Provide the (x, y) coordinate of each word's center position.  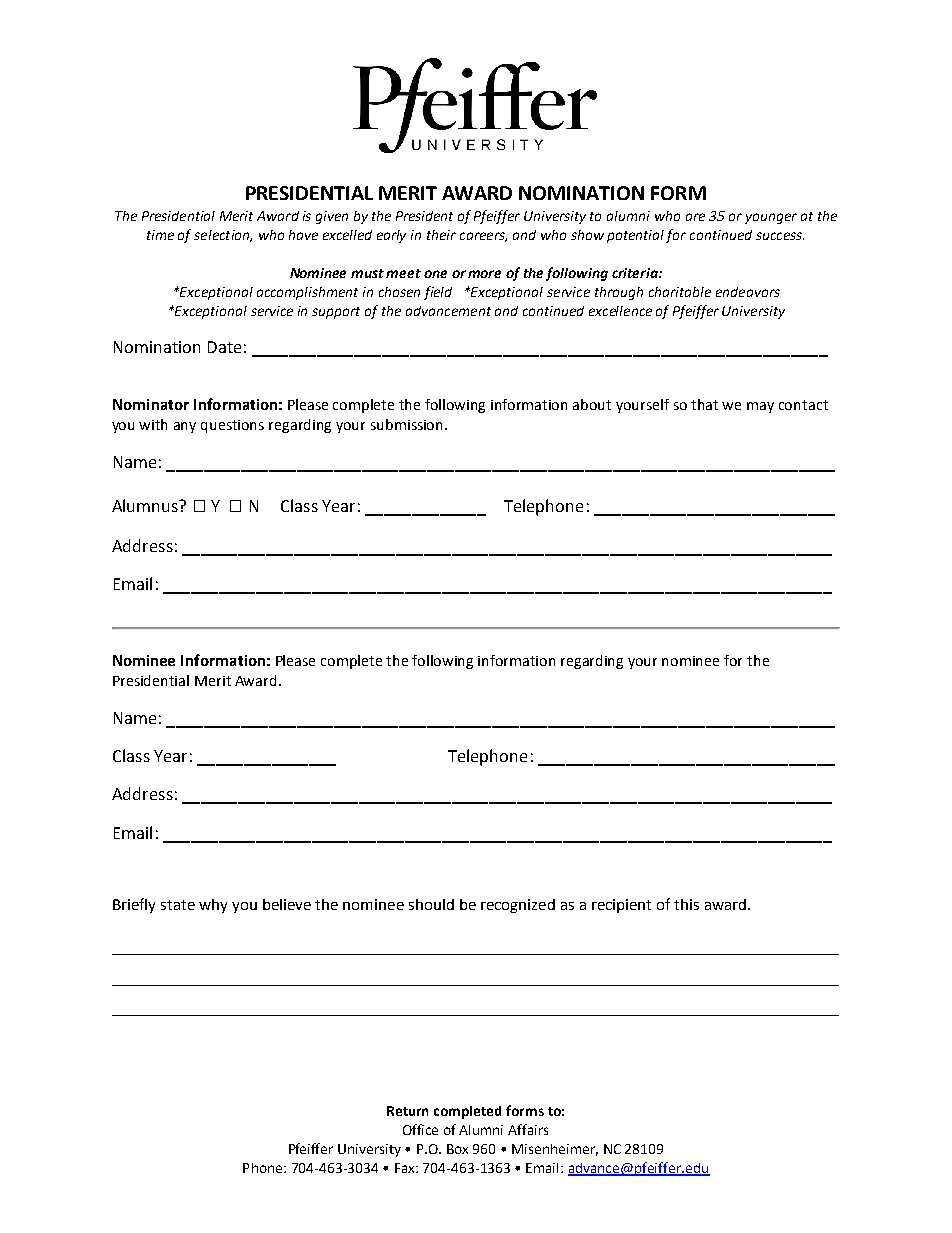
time (160, 235)
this (686, 904)
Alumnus (146, 505)
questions (232, 426)
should (431, 904)
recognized (518, 906)
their (441, 235)
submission (408, 424)
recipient (621, 906)
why (213, 906)
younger (771, 218)
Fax (406, 1168)
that (704, 404)
